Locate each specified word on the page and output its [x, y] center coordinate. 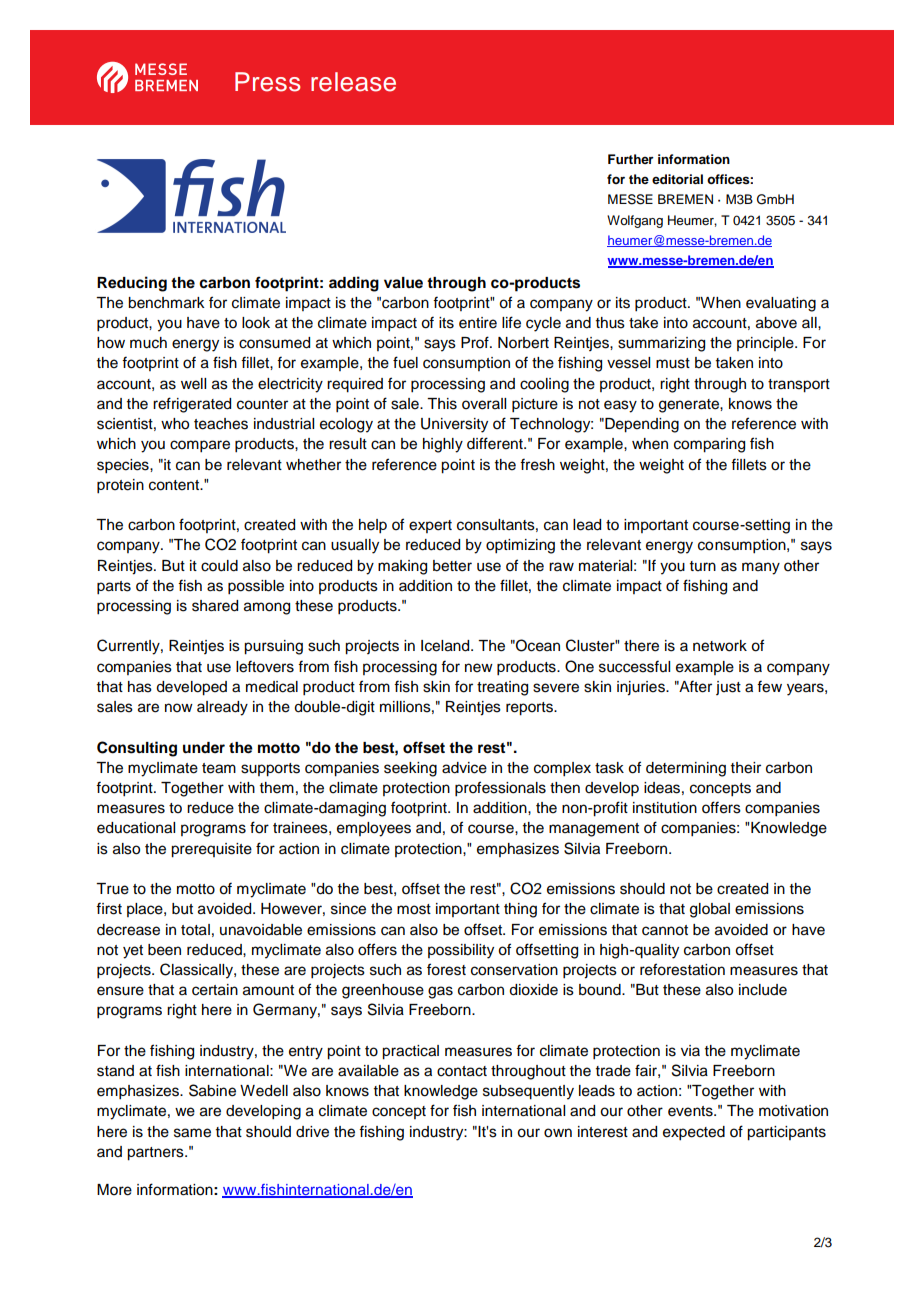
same [192, 1133]
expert [430, 526]
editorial [677, 179]
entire [478, 323]
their [746, 768]
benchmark [166, 303]
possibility [461, 951]
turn [703, 566]
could [219, 566]
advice [464, 768]
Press [267, 82]
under [204, 748]
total [195, 930]
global [710, 910]
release [353, 82]
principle [766, 344]
